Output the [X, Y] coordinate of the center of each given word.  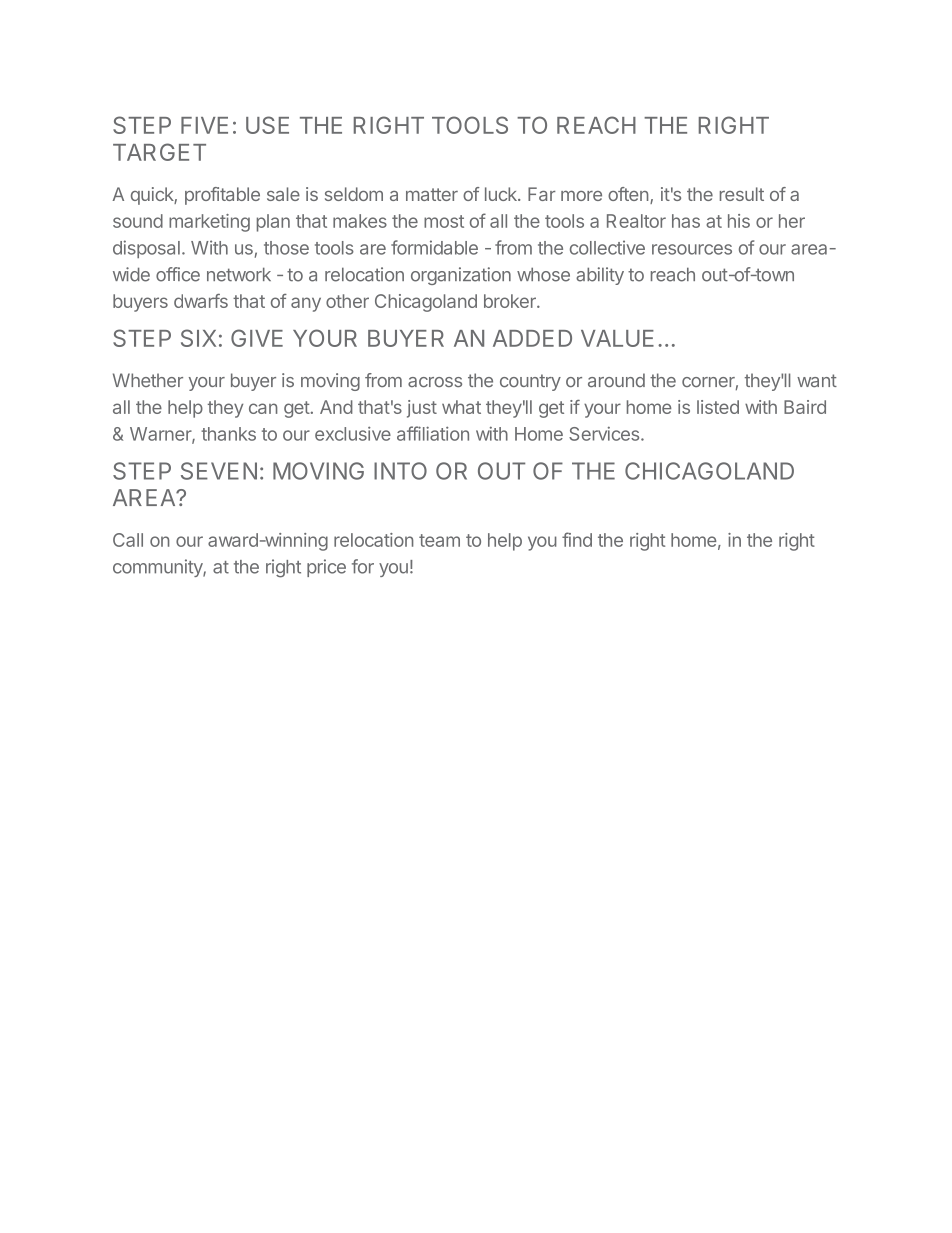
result [742, 194]
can [263, 408]
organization [461, 276]
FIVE [204, 125]
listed [718, 407]
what [461, 407]
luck [502, 194]
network [239, 274]
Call [128, 540]
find [577, 539]
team [439, 540]
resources [692, 249]
